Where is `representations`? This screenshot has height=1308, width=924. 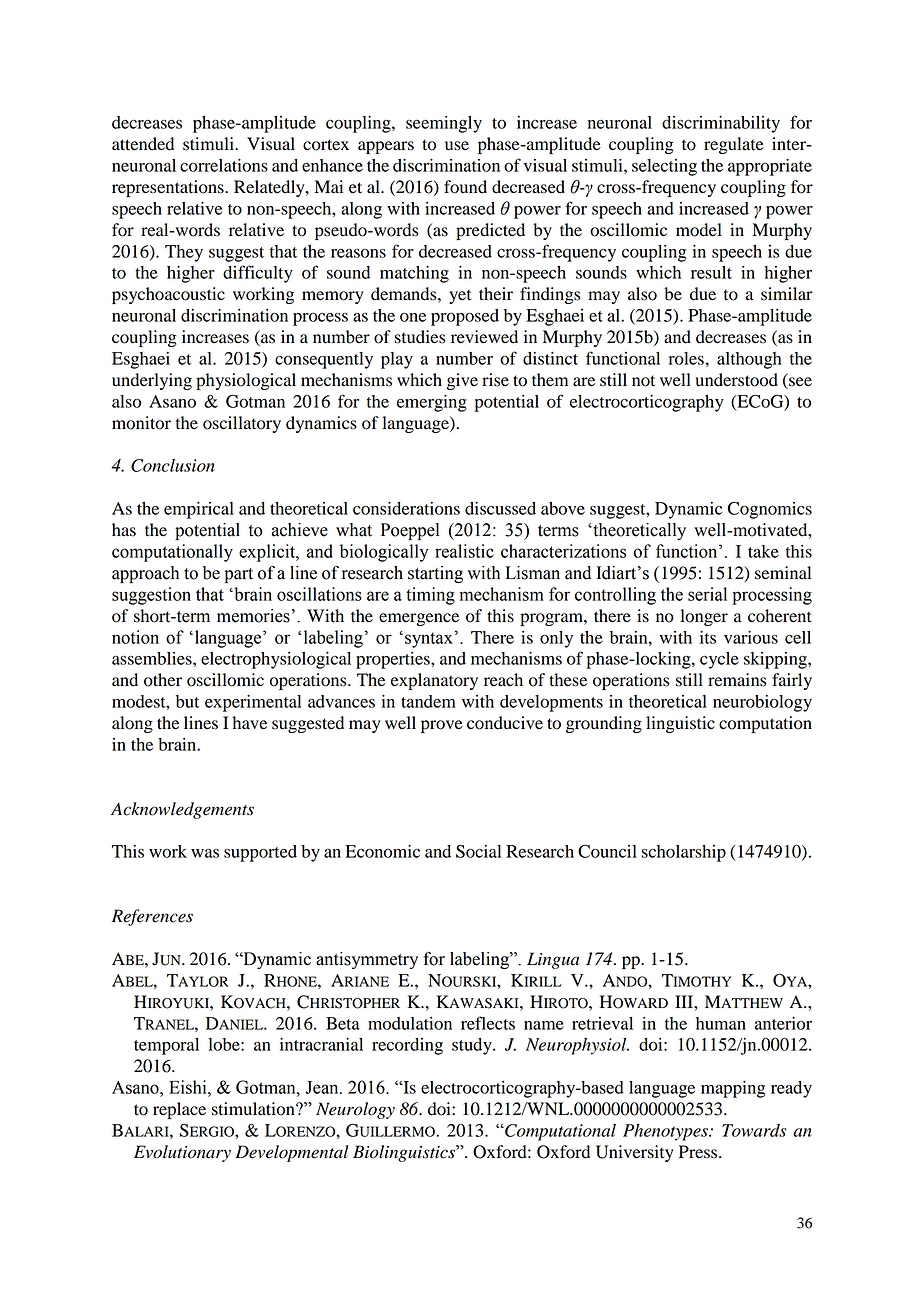
representations is located at coordinates (169, 188).
